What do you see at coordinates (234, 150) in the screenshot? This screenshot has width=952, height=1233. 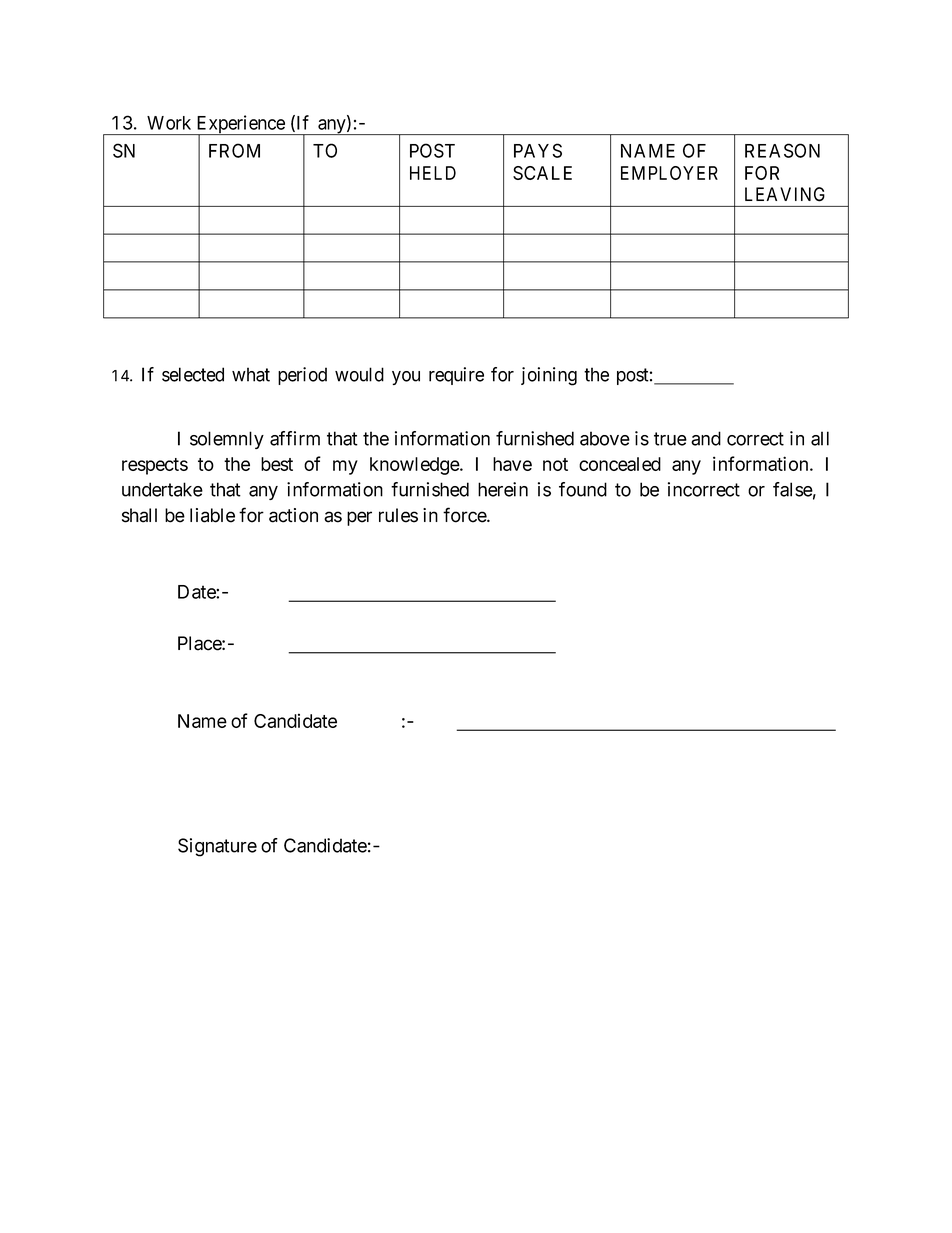 I see `FROM` at bounding box center [234, 150].
